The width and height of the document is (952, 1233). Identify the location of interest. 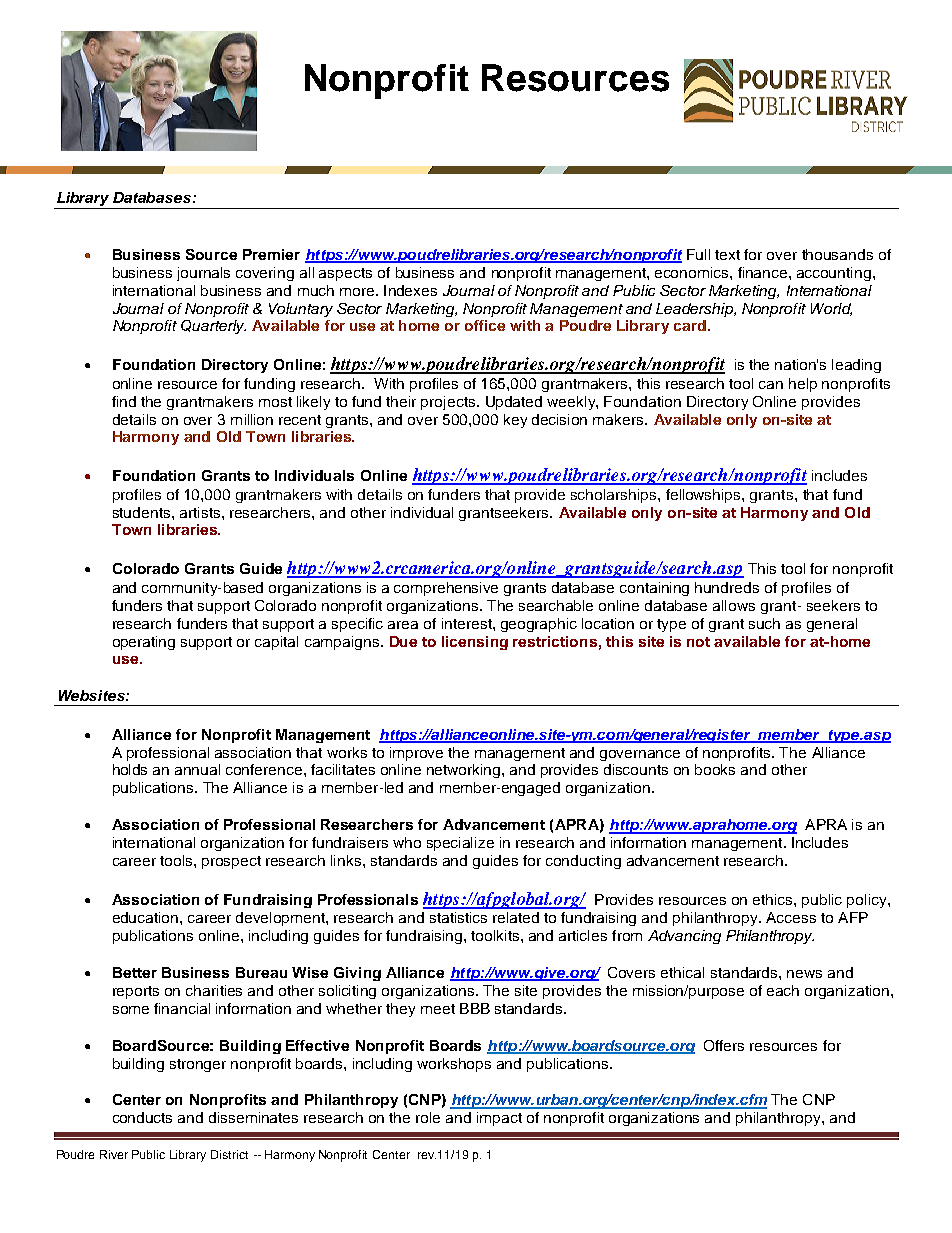
(468, 623).
